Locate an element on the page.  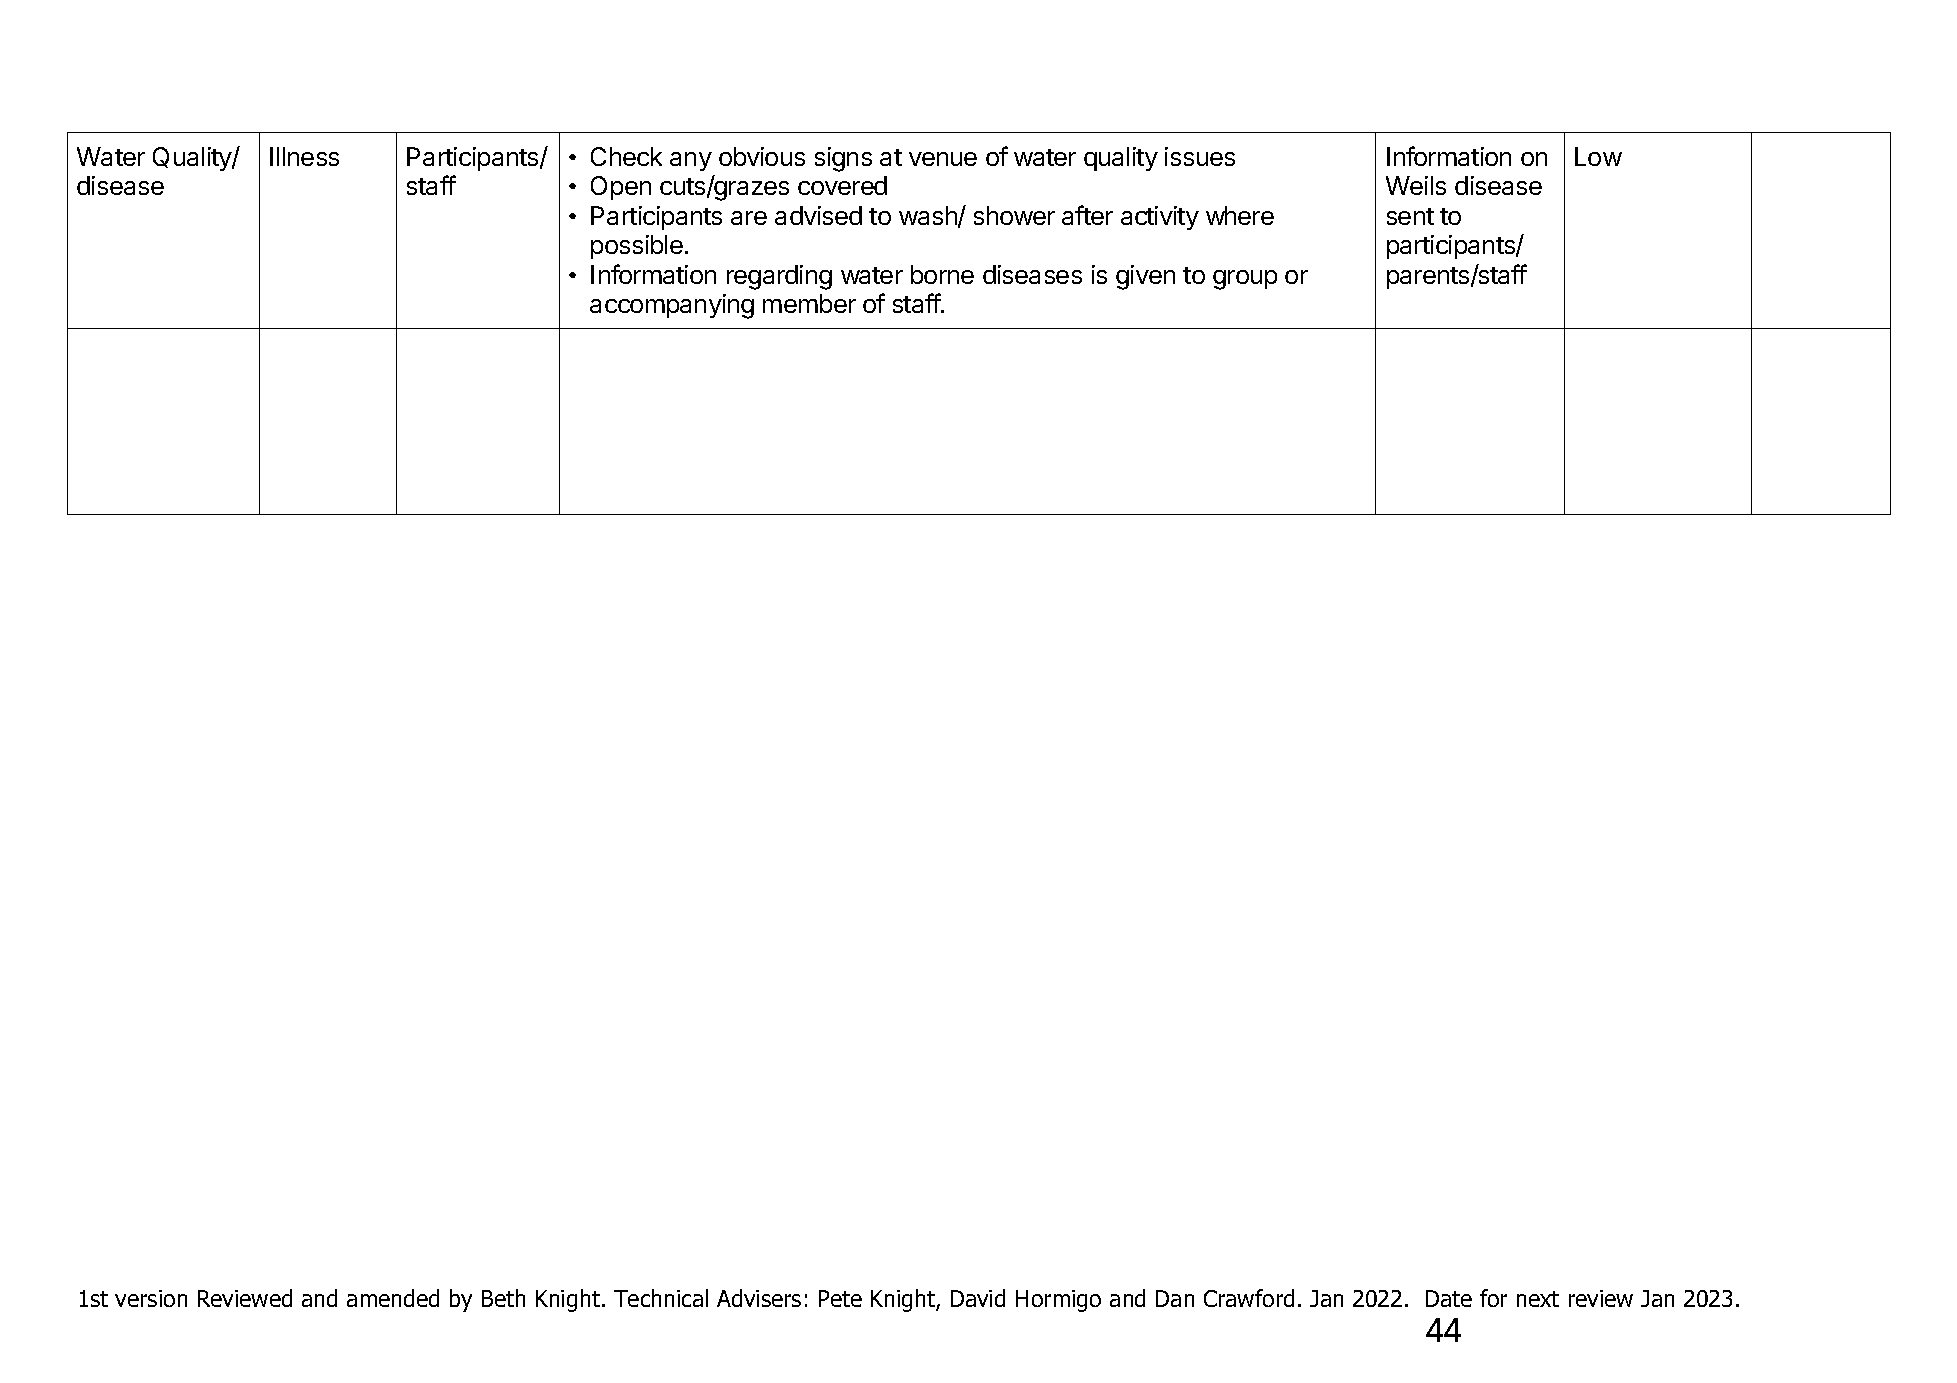
Date is located at coordinates (1449, 1298).
